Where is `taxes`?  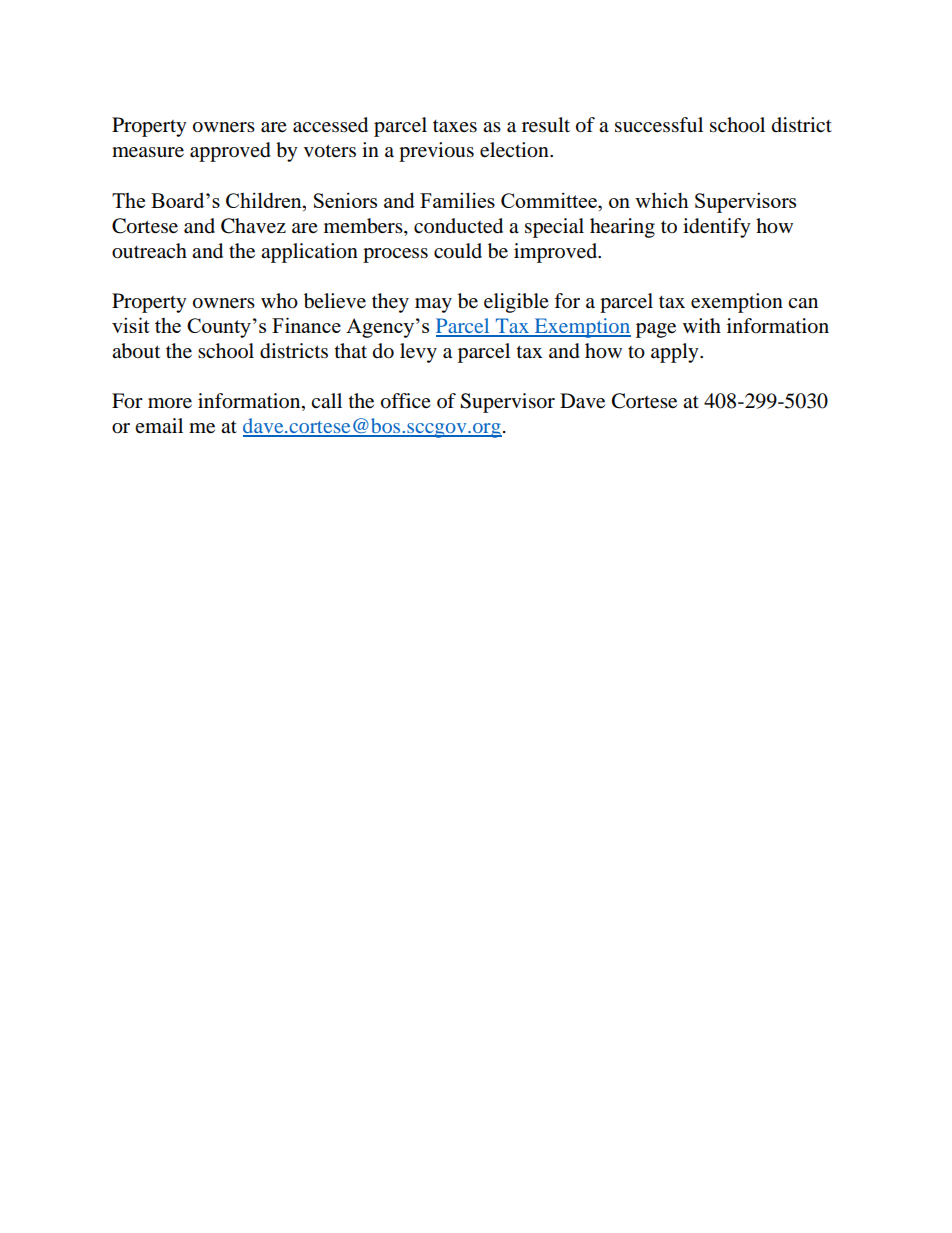
taxes is located at coordinates (455, 126).
